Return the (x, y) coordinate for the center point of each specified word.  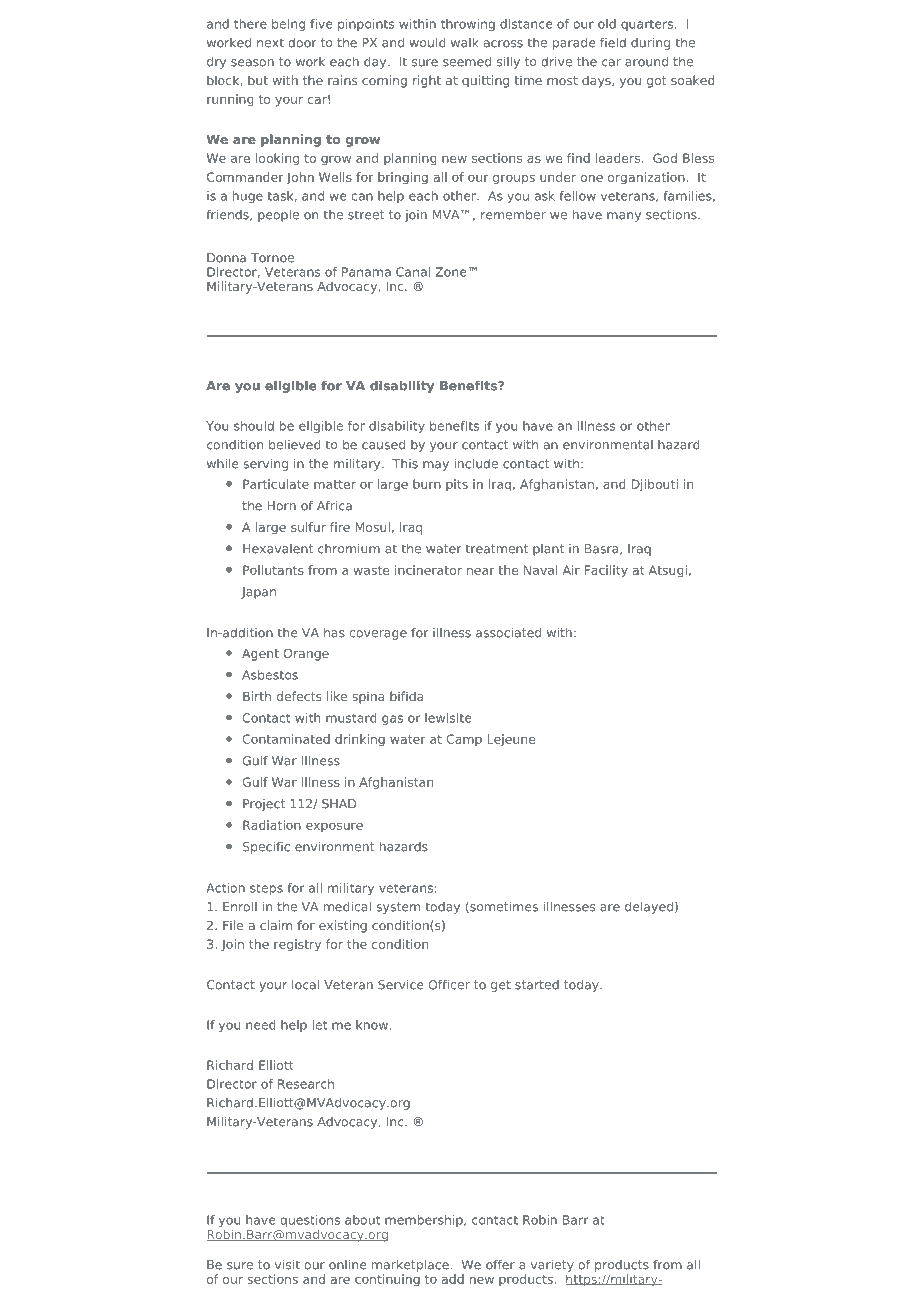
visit (287, 1264)
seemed (467, 61)
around (646, 61)
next (270, 43)
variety (552, 1266)
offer (500, 1264)
